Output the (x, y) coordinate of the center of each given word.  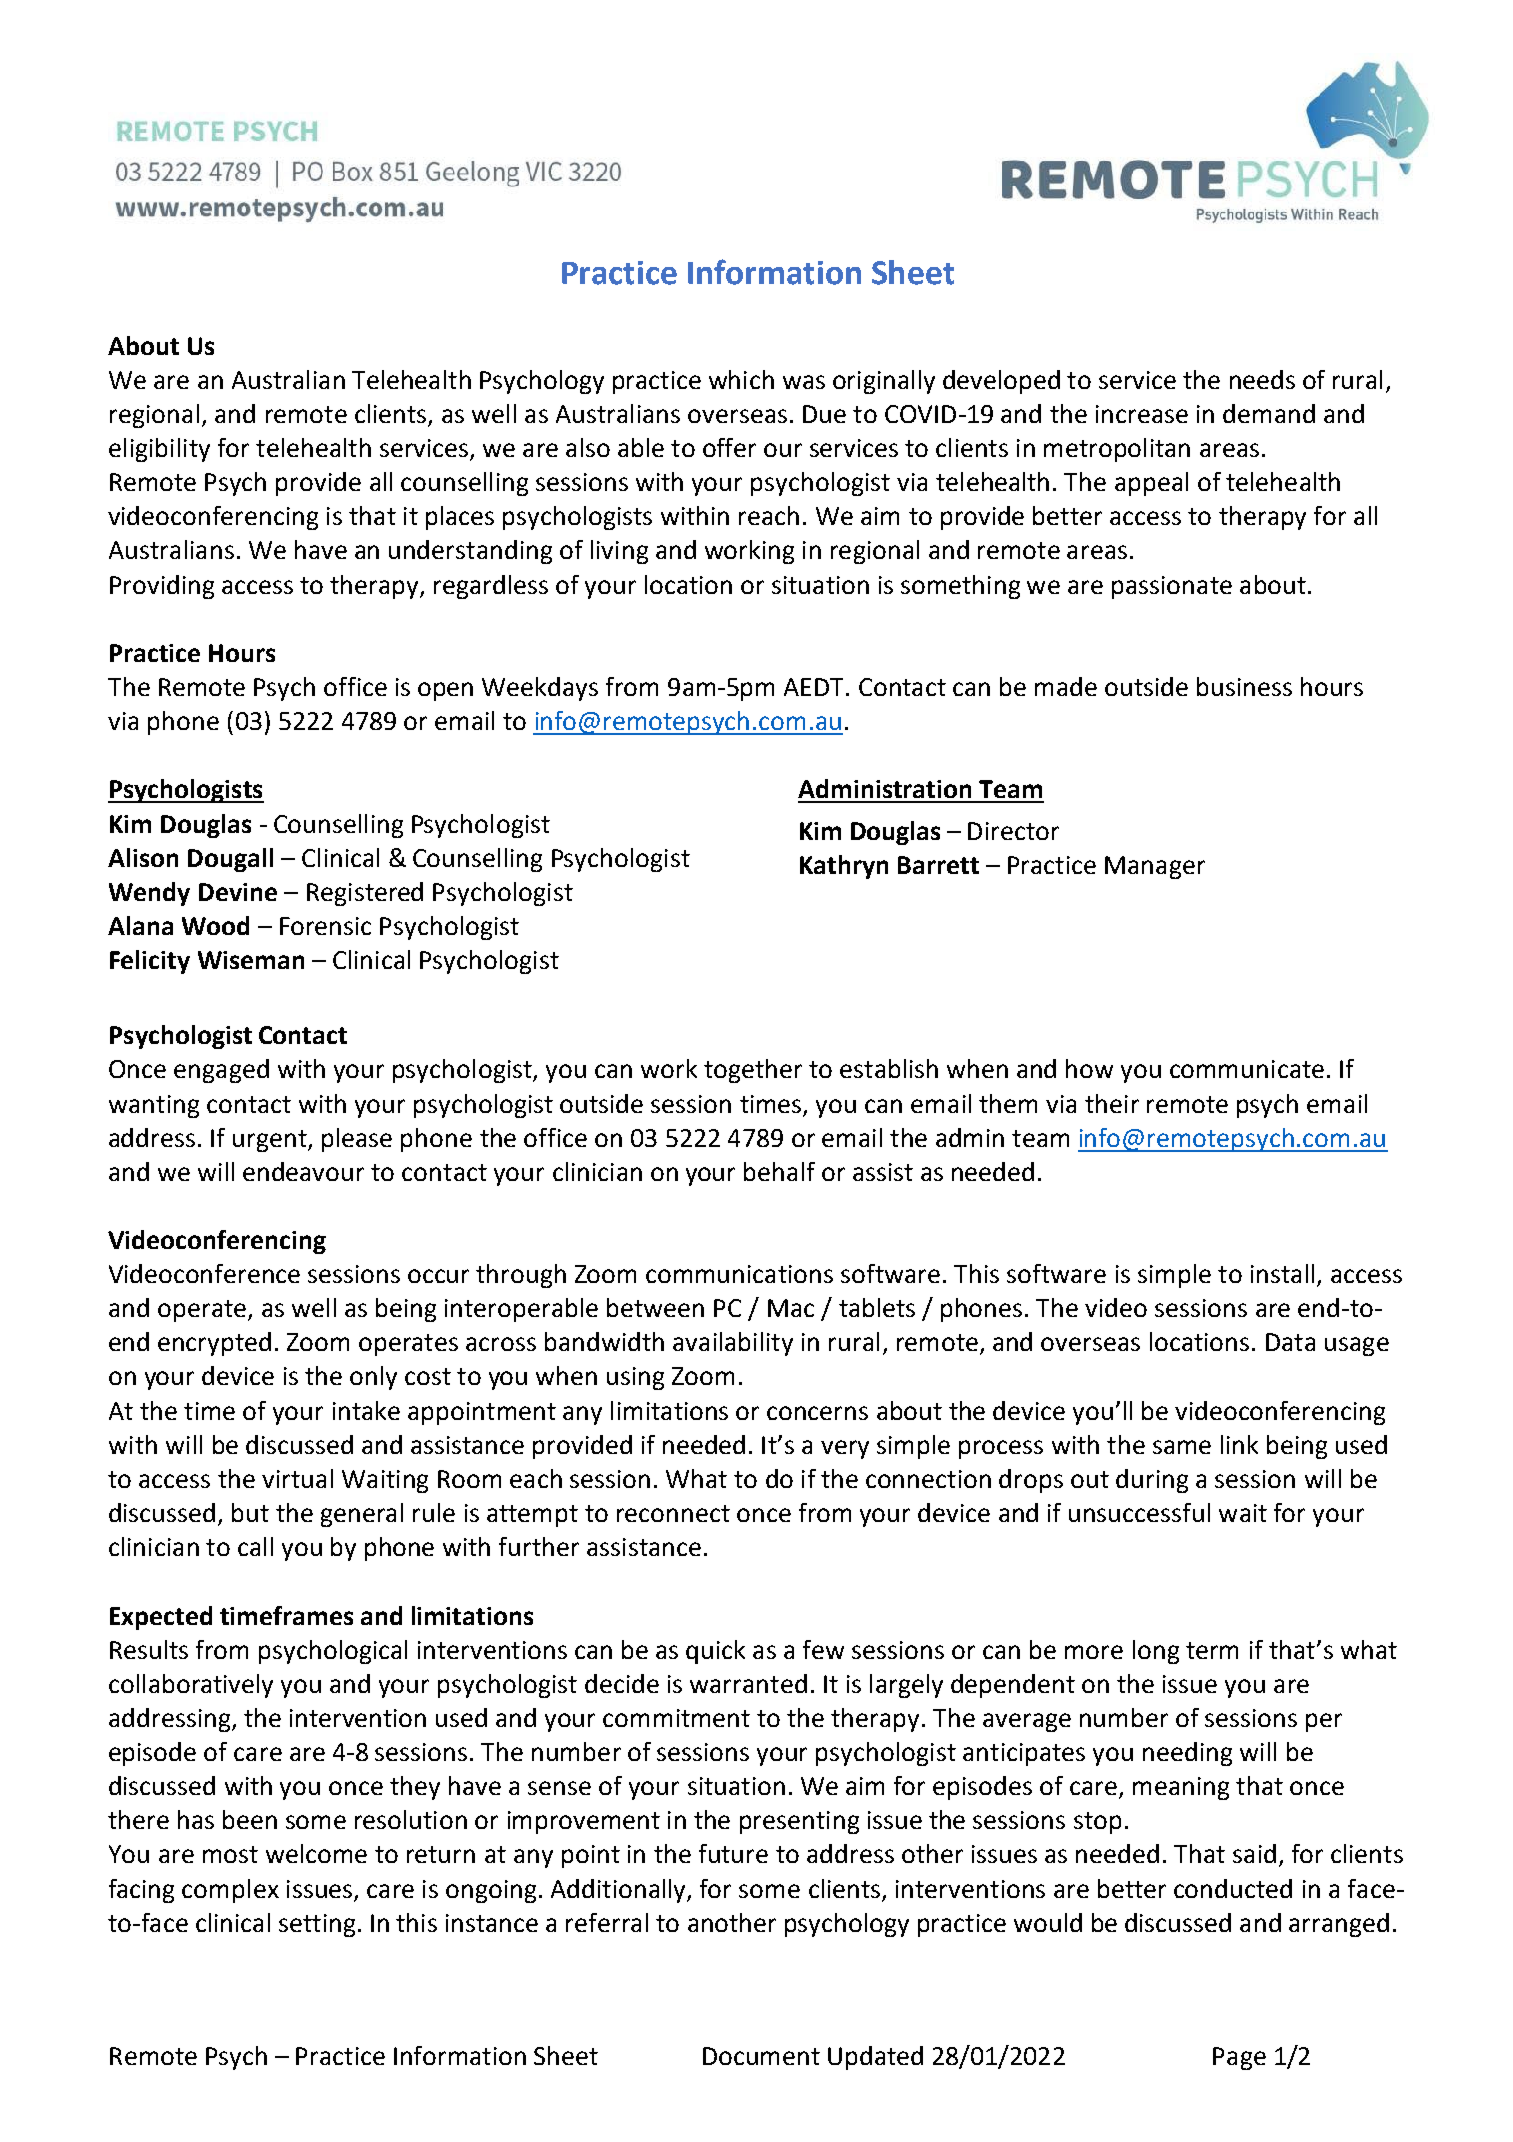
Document (761, 2056)
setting (317, 1925)
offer (729, 447)
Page (1239, 2058)
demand (1269, 413)
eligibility (159, 450)
